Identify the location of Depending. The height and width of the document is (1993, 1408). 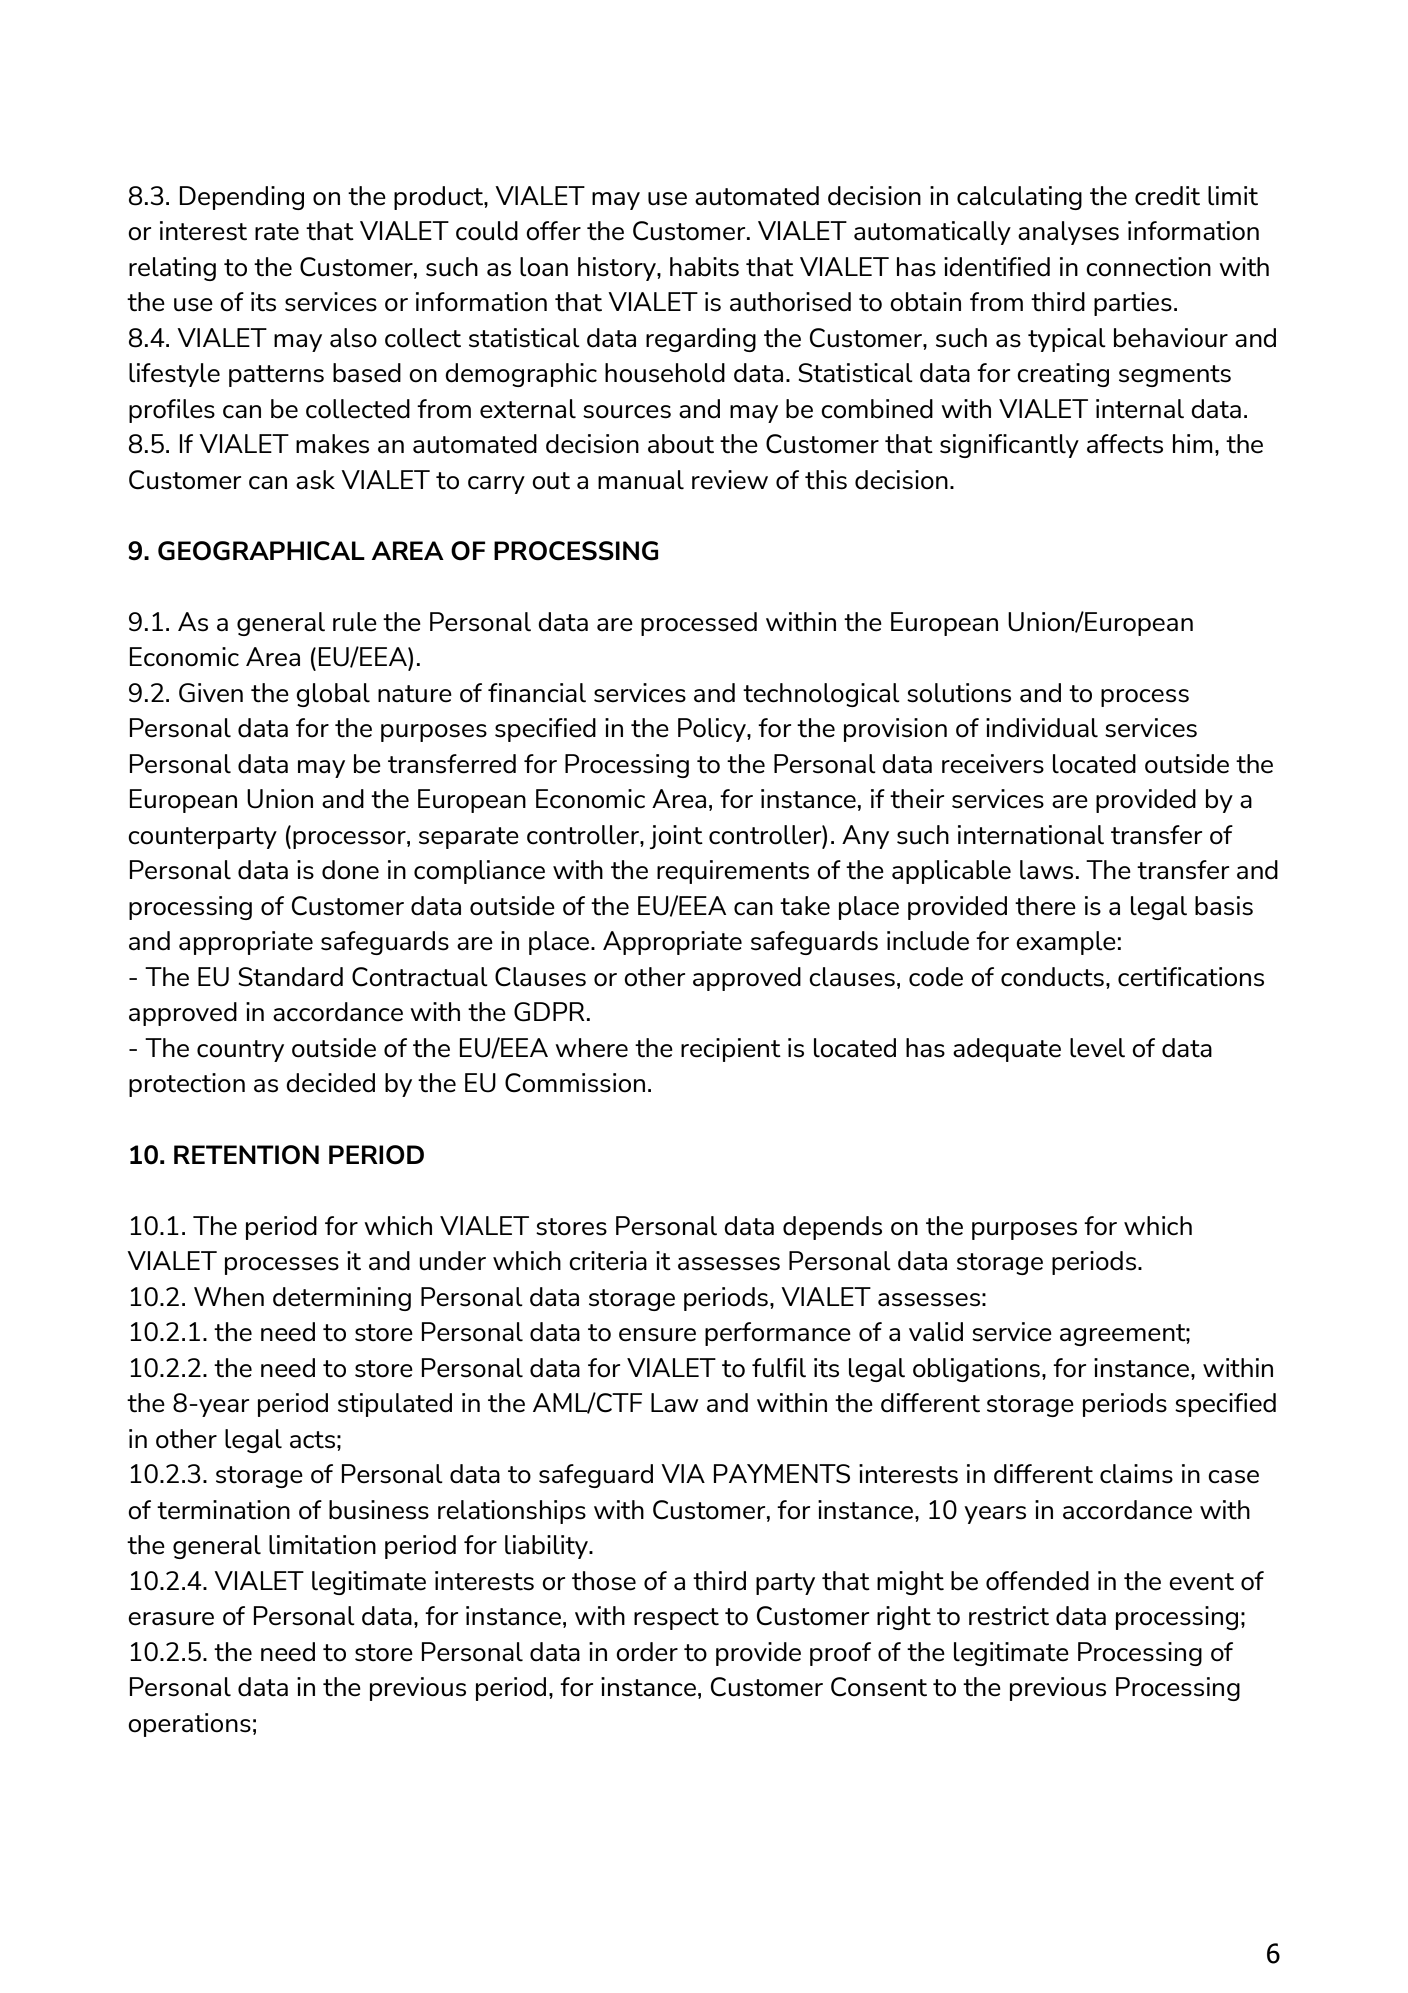
(241, 198).
